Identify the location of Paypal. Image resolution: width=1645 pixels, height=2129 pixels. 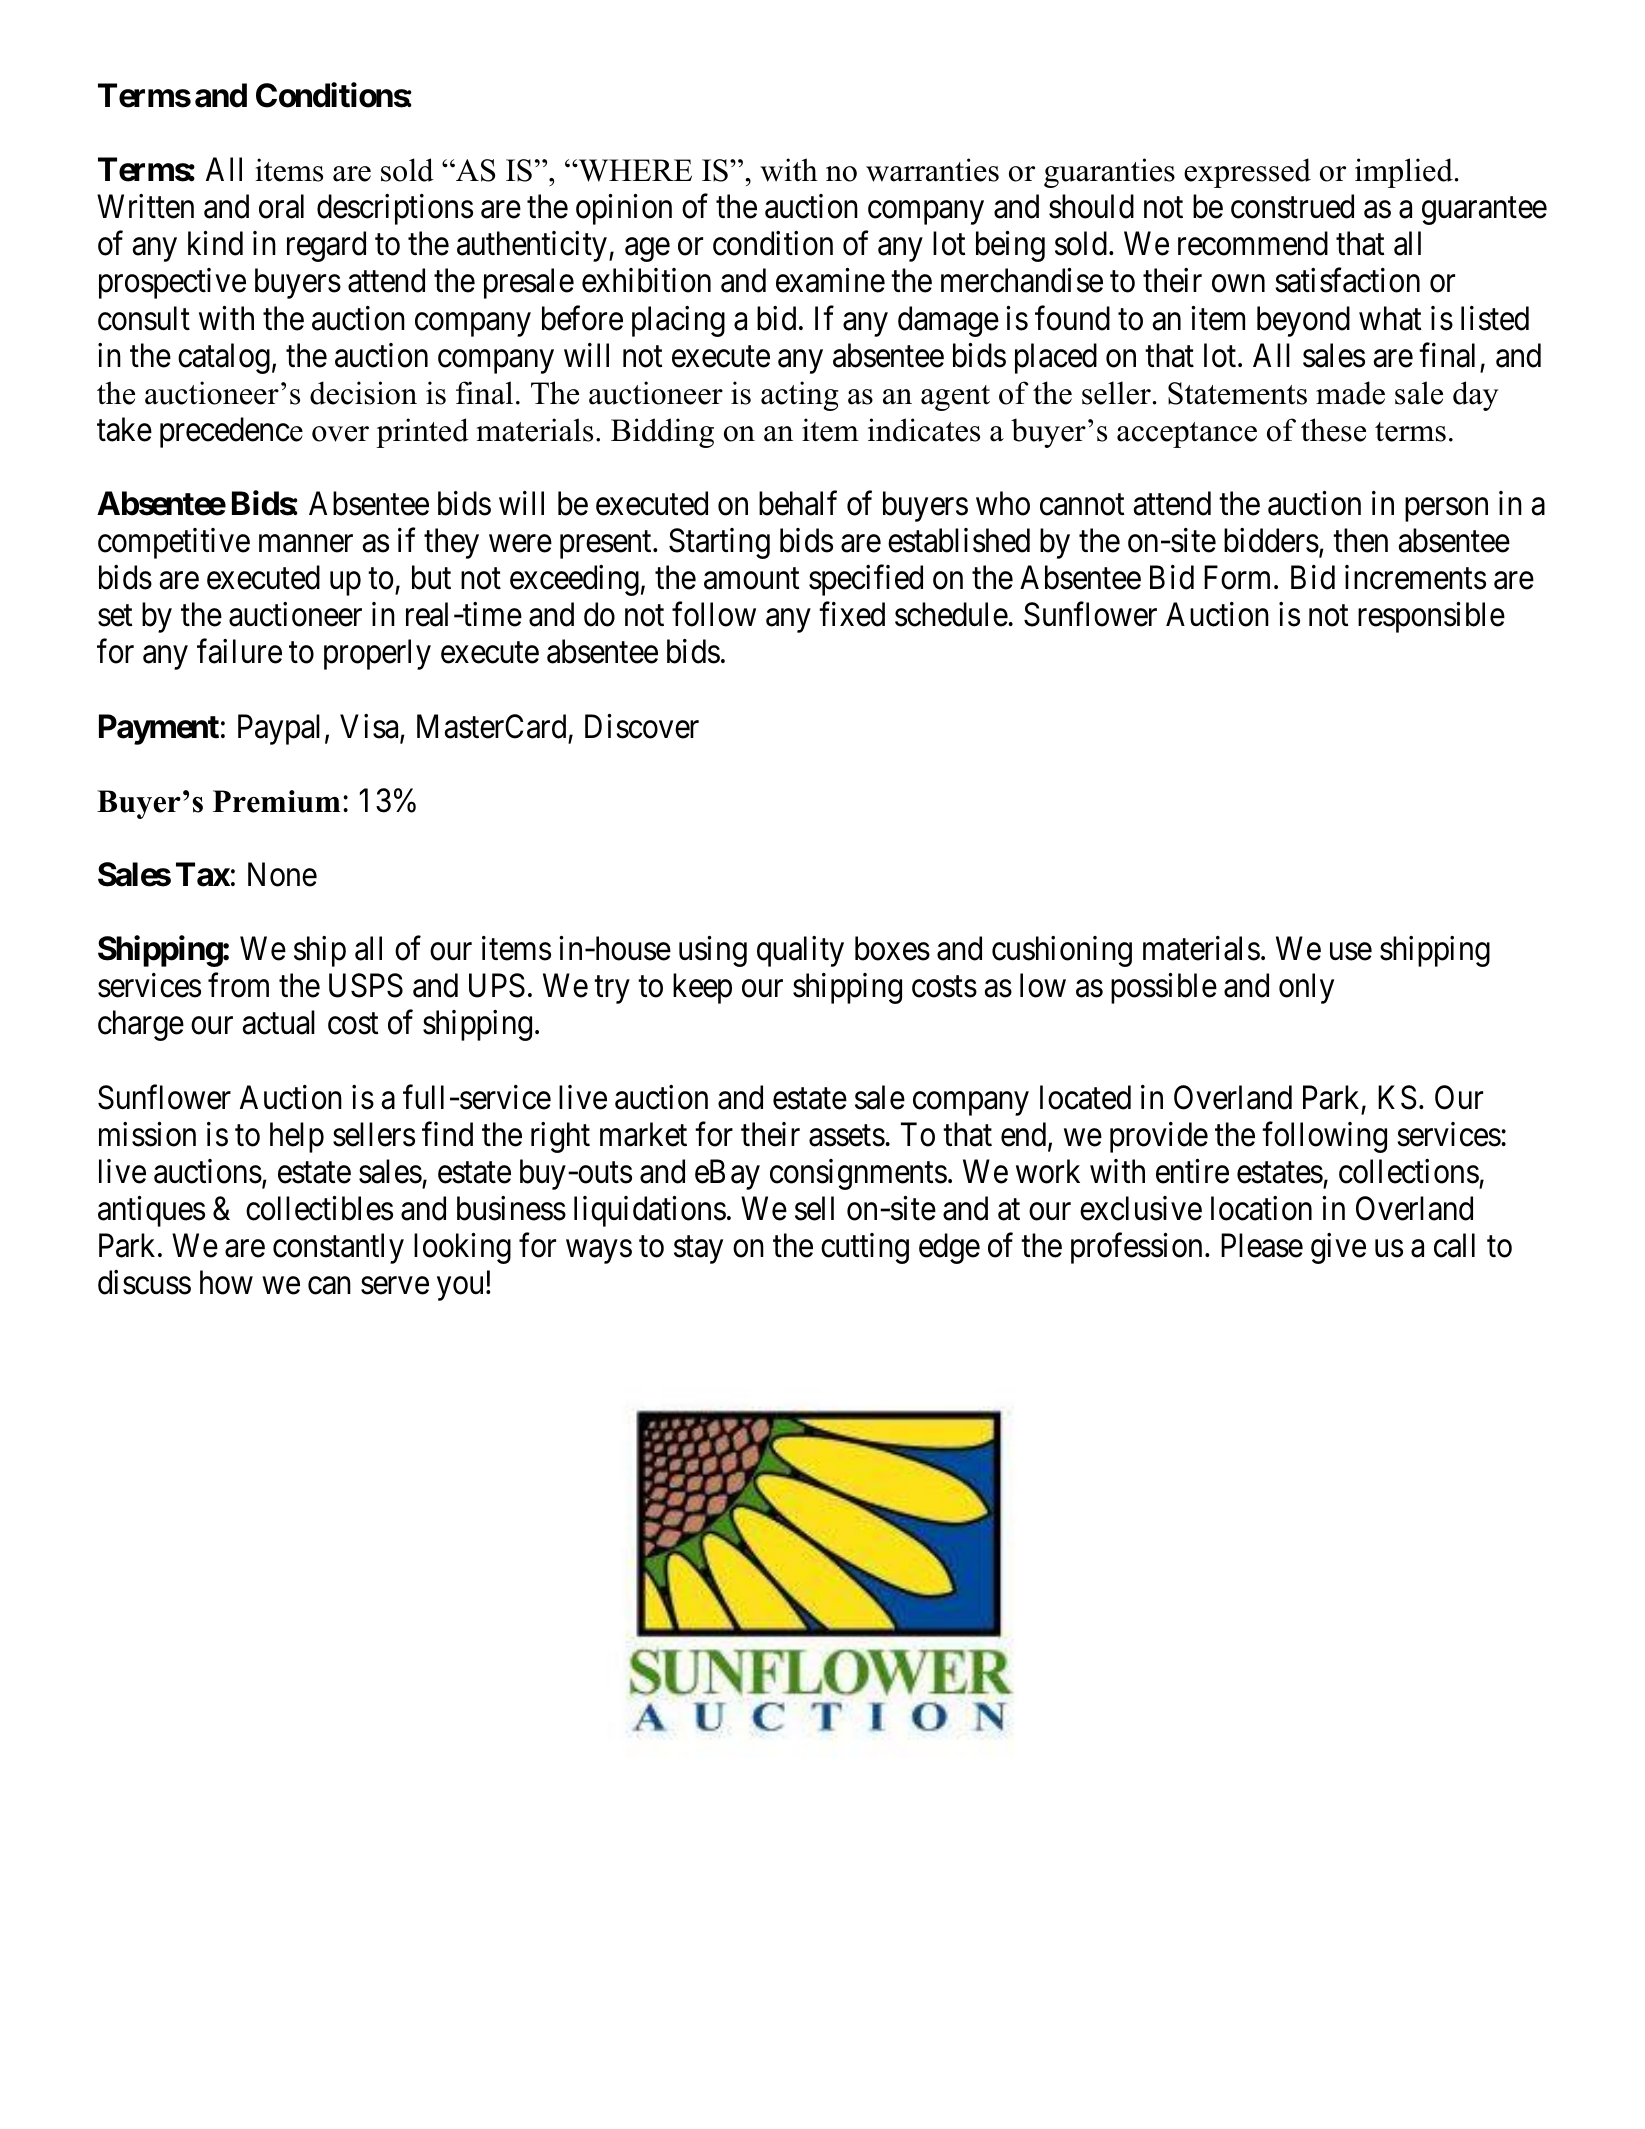
(279, 729).
